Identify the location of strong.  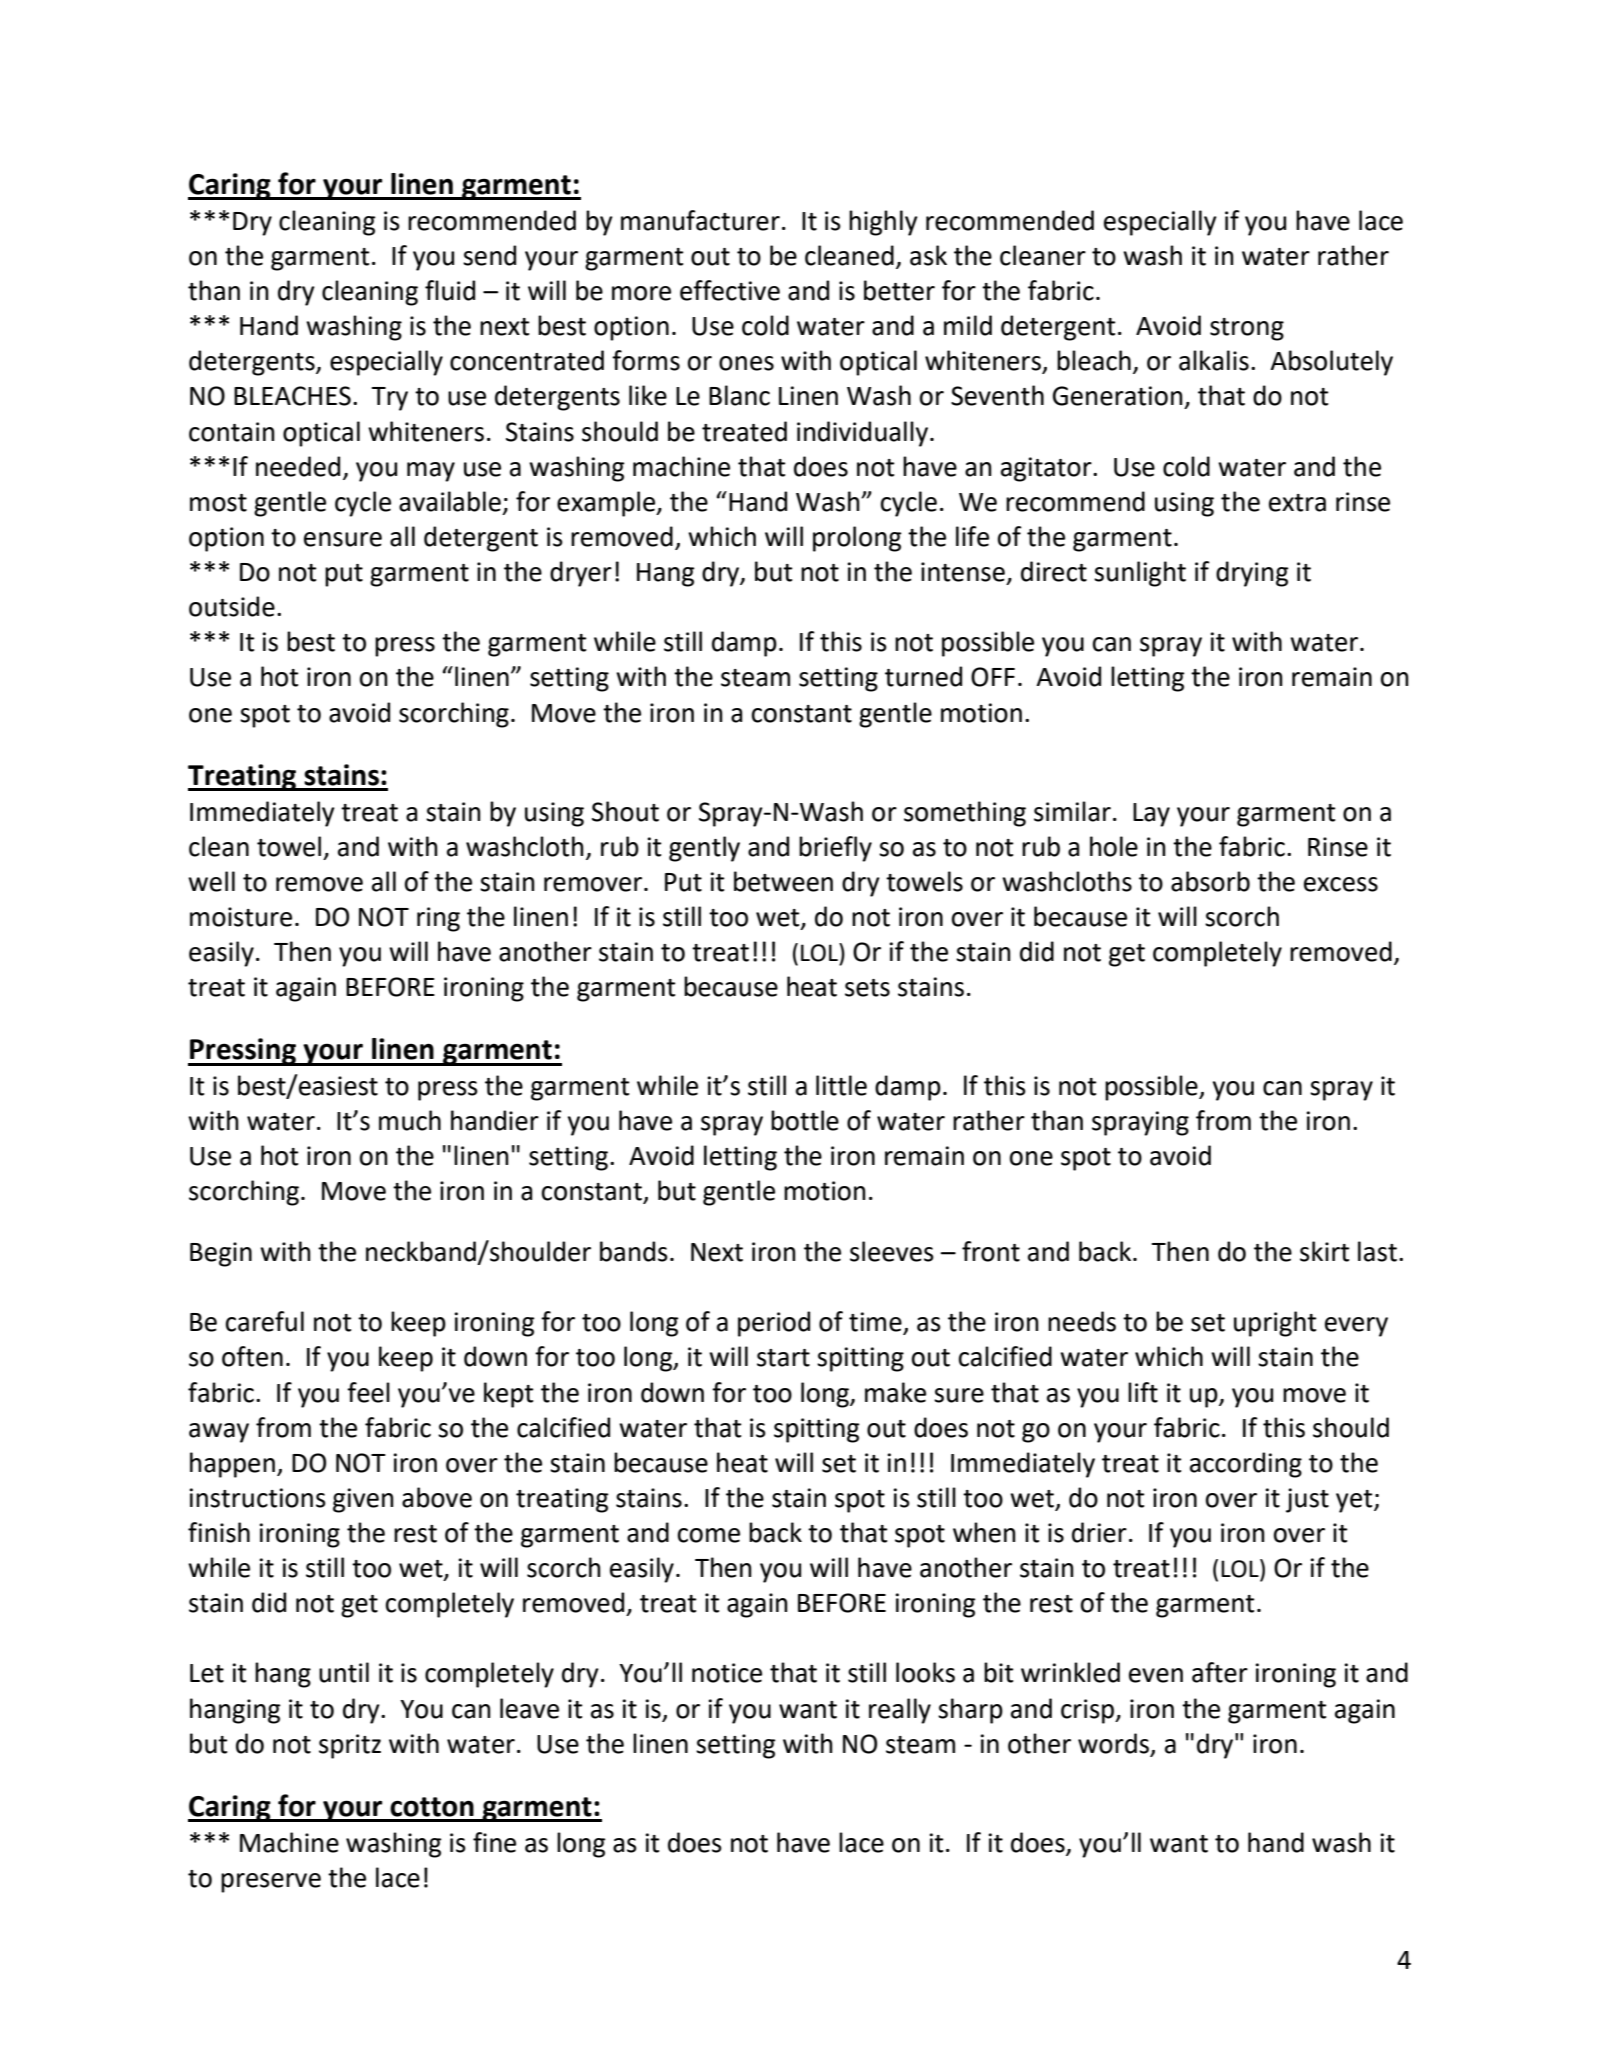
(1247, 329).
